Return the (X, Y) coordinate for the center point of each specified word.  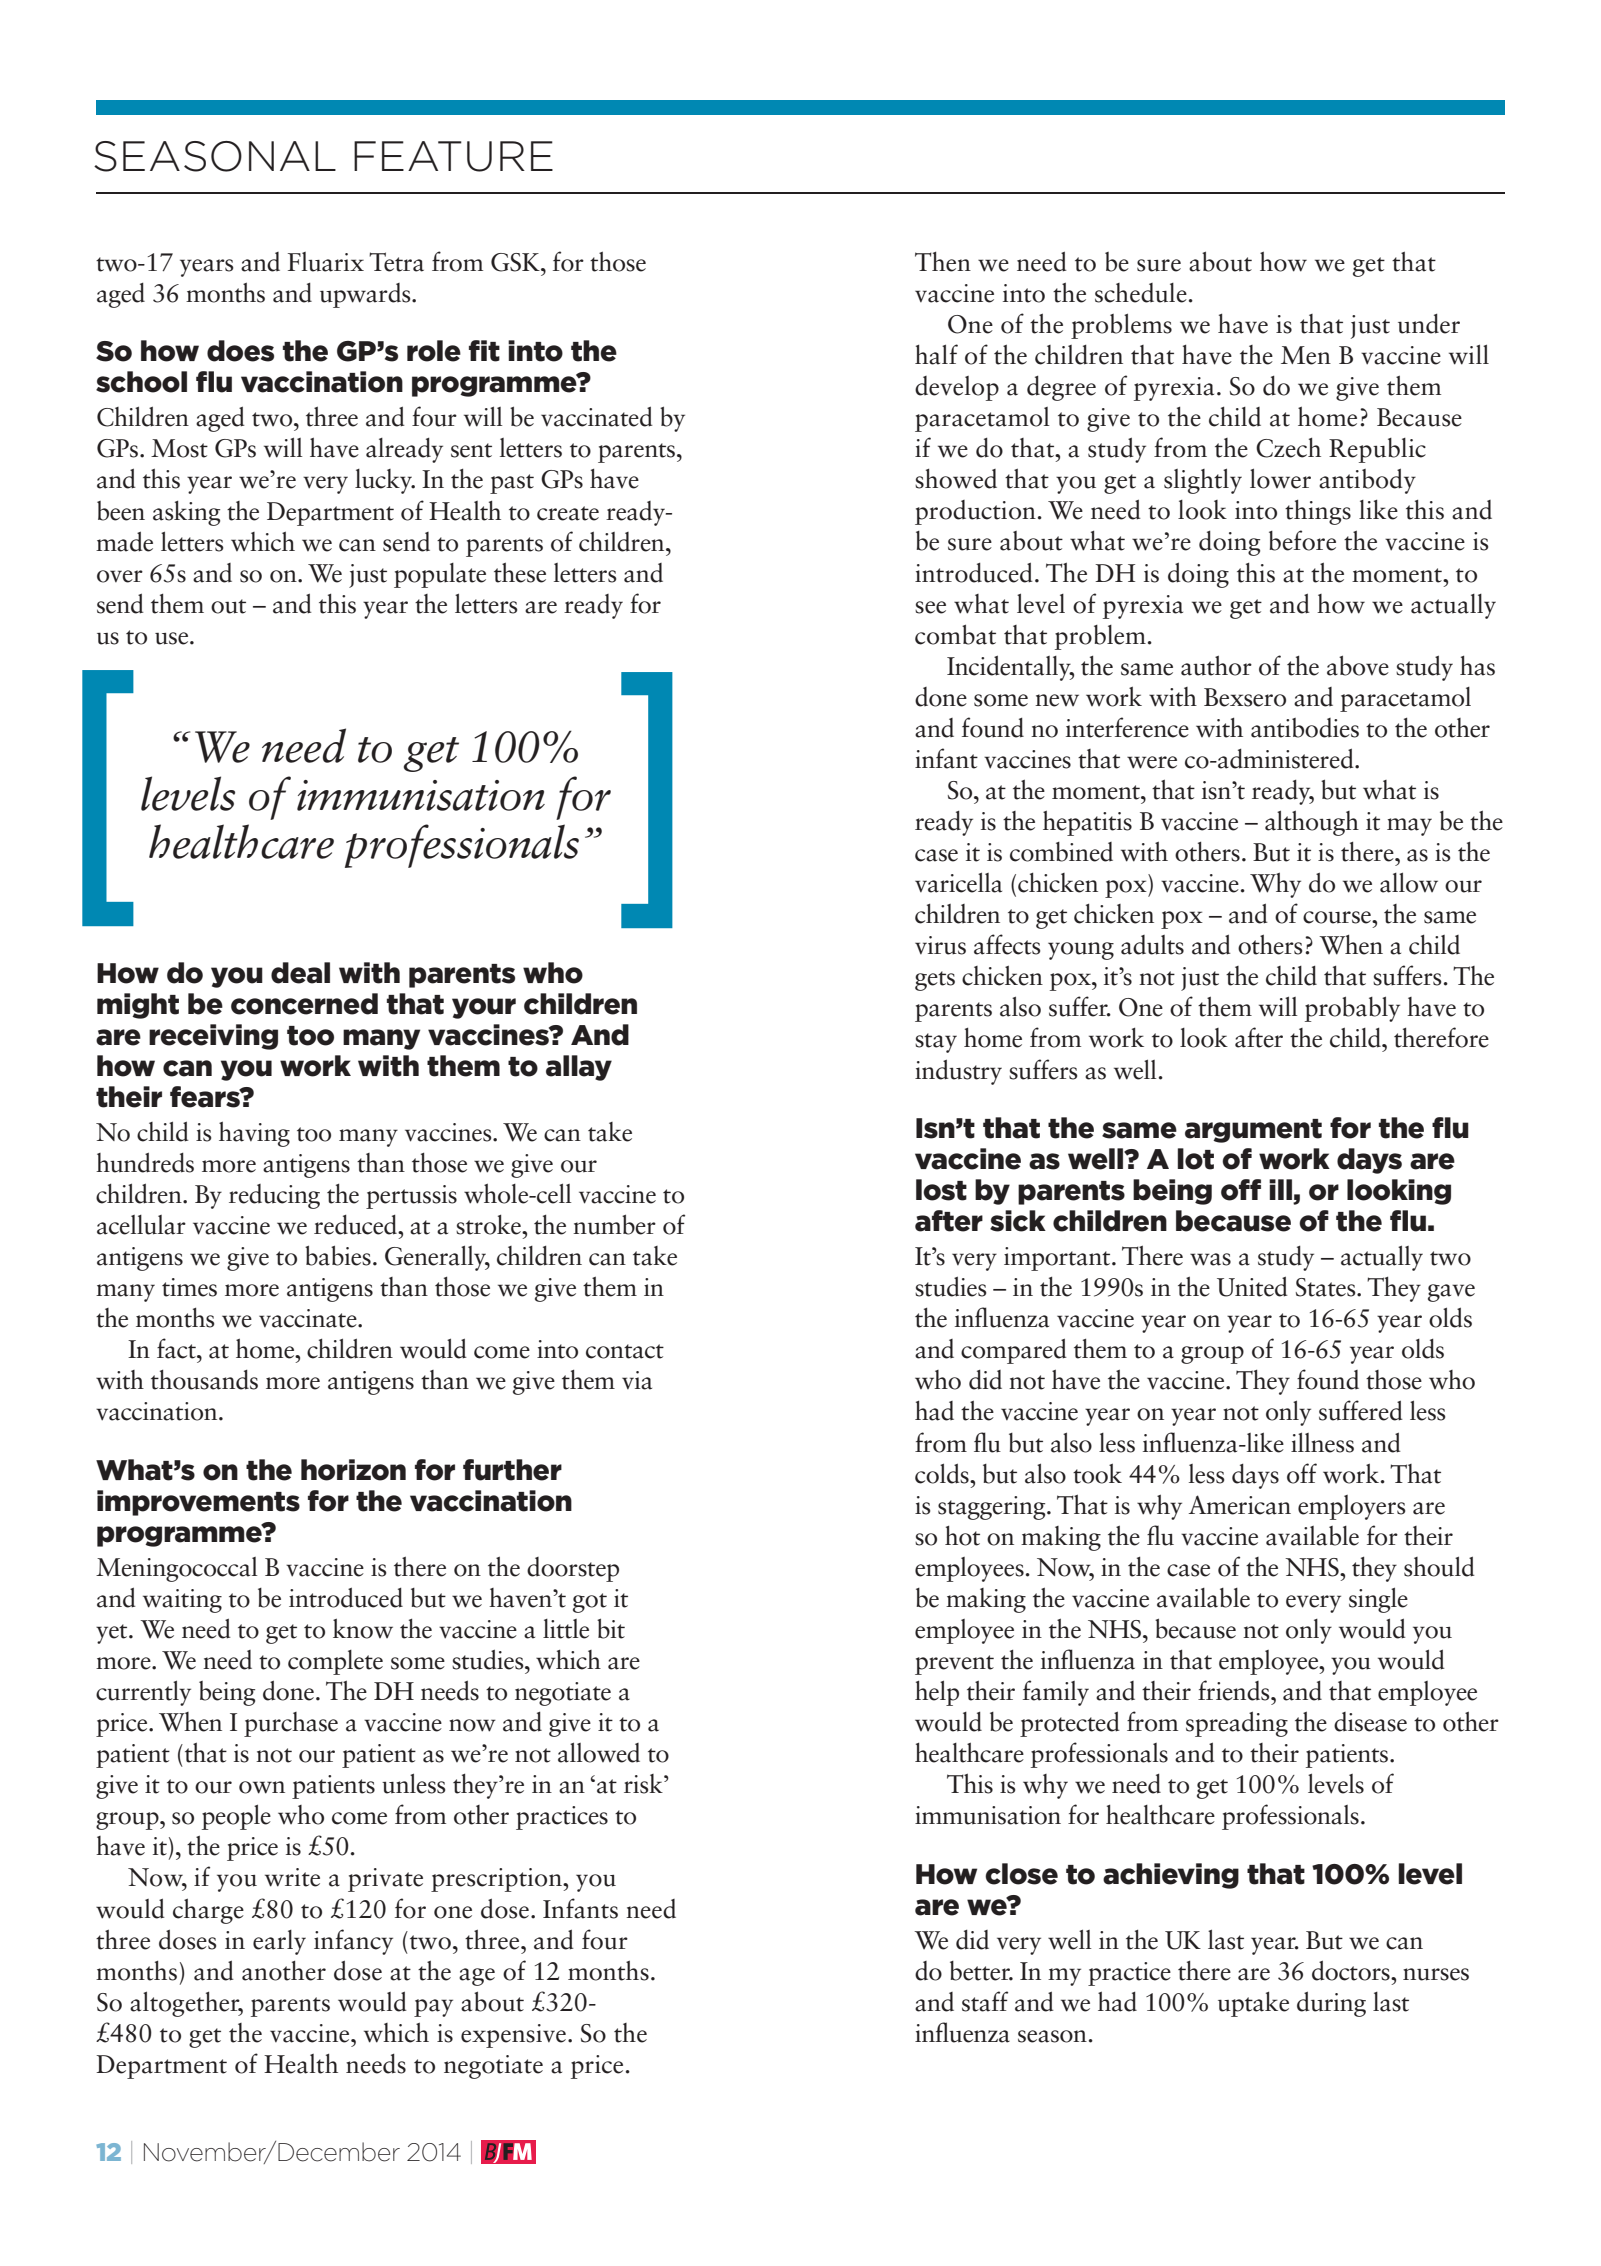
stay (936, 1043)
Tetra (396, 262)
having (254, 1134)
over (120, 576)
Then (943, 262)
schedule (1141, 293)
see (930, 607)
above (1358, 665)
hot (962, 1536)
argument (1253, 1131)
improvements (198, 1503)
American (1240, 1505)
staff (985, 2001)
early (279, 1942)
